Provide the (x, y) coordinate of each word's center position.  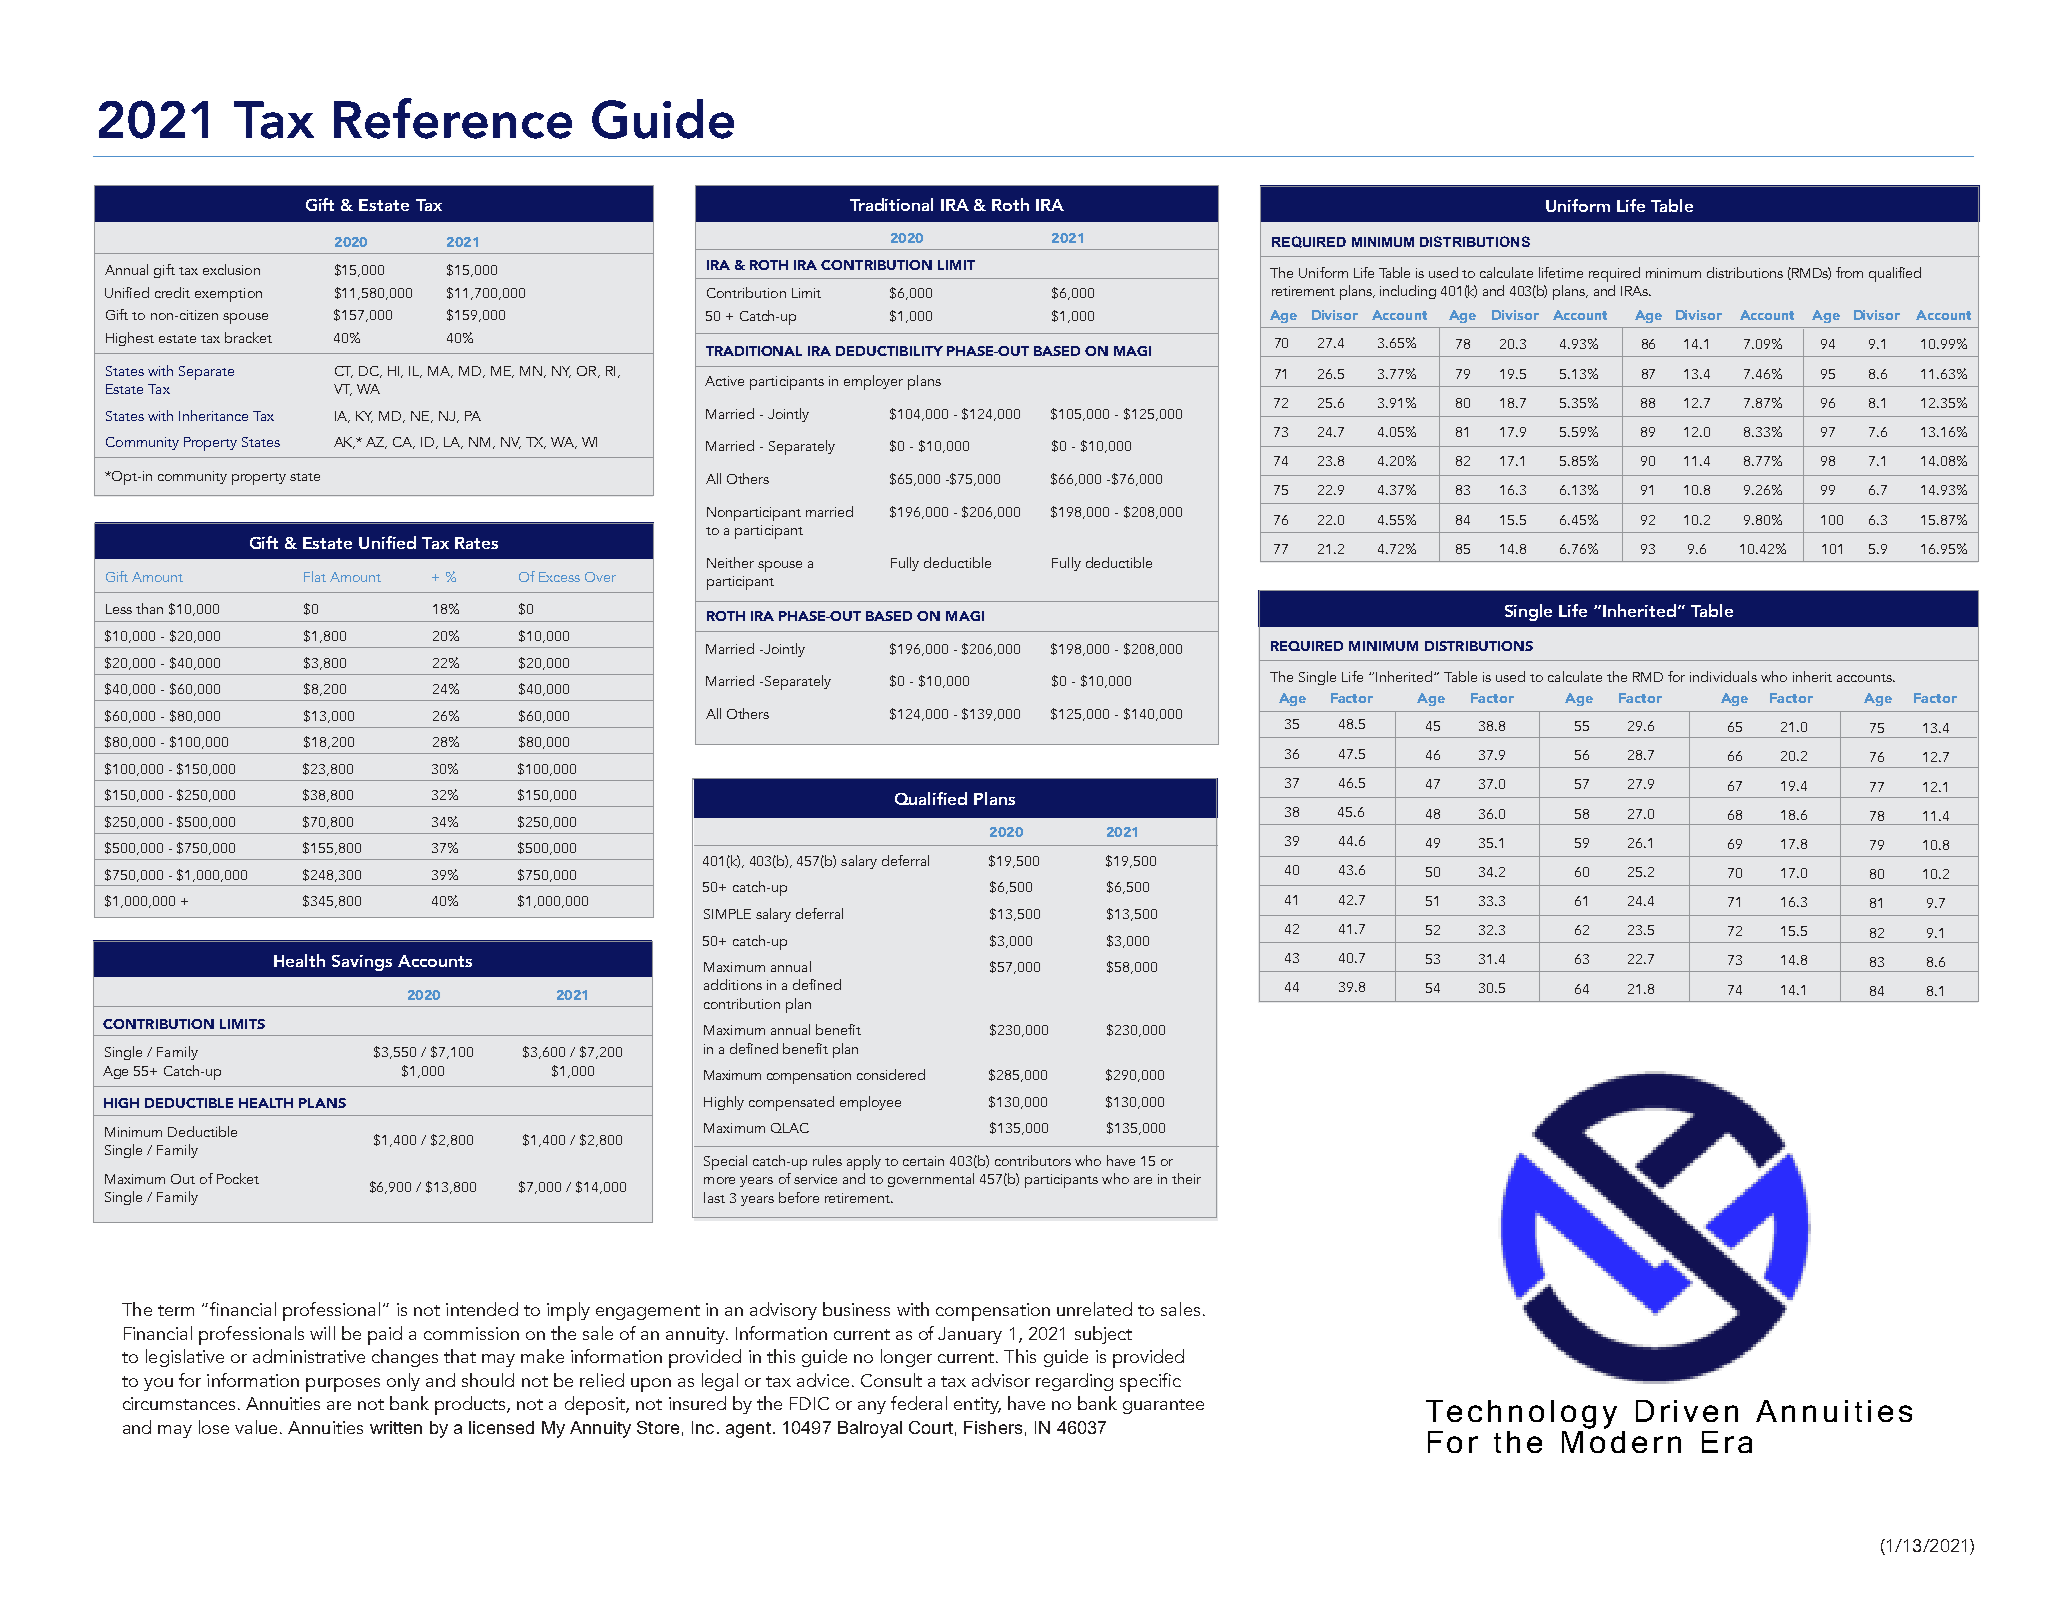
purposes (343, 1385)
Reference (453, 118)
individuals (1723, 676)
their (1186, 1178)
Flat (315, 576)
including (1408, 292)
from (1849, 272)
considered (891, 1074)
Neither (730, 562)
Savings (362, 963)
